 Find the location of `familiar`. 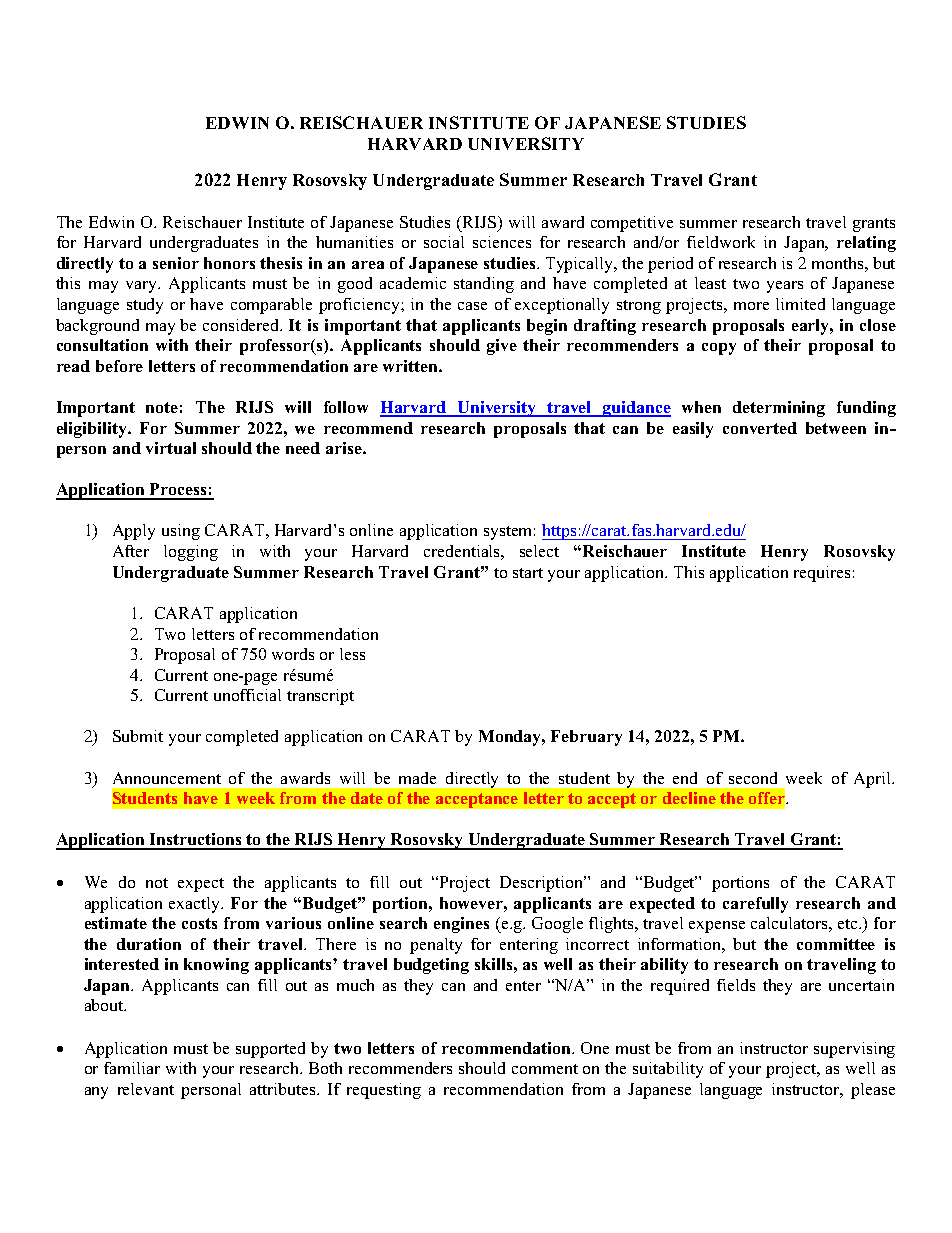

familiar is located at coordinates (132, 1068).
